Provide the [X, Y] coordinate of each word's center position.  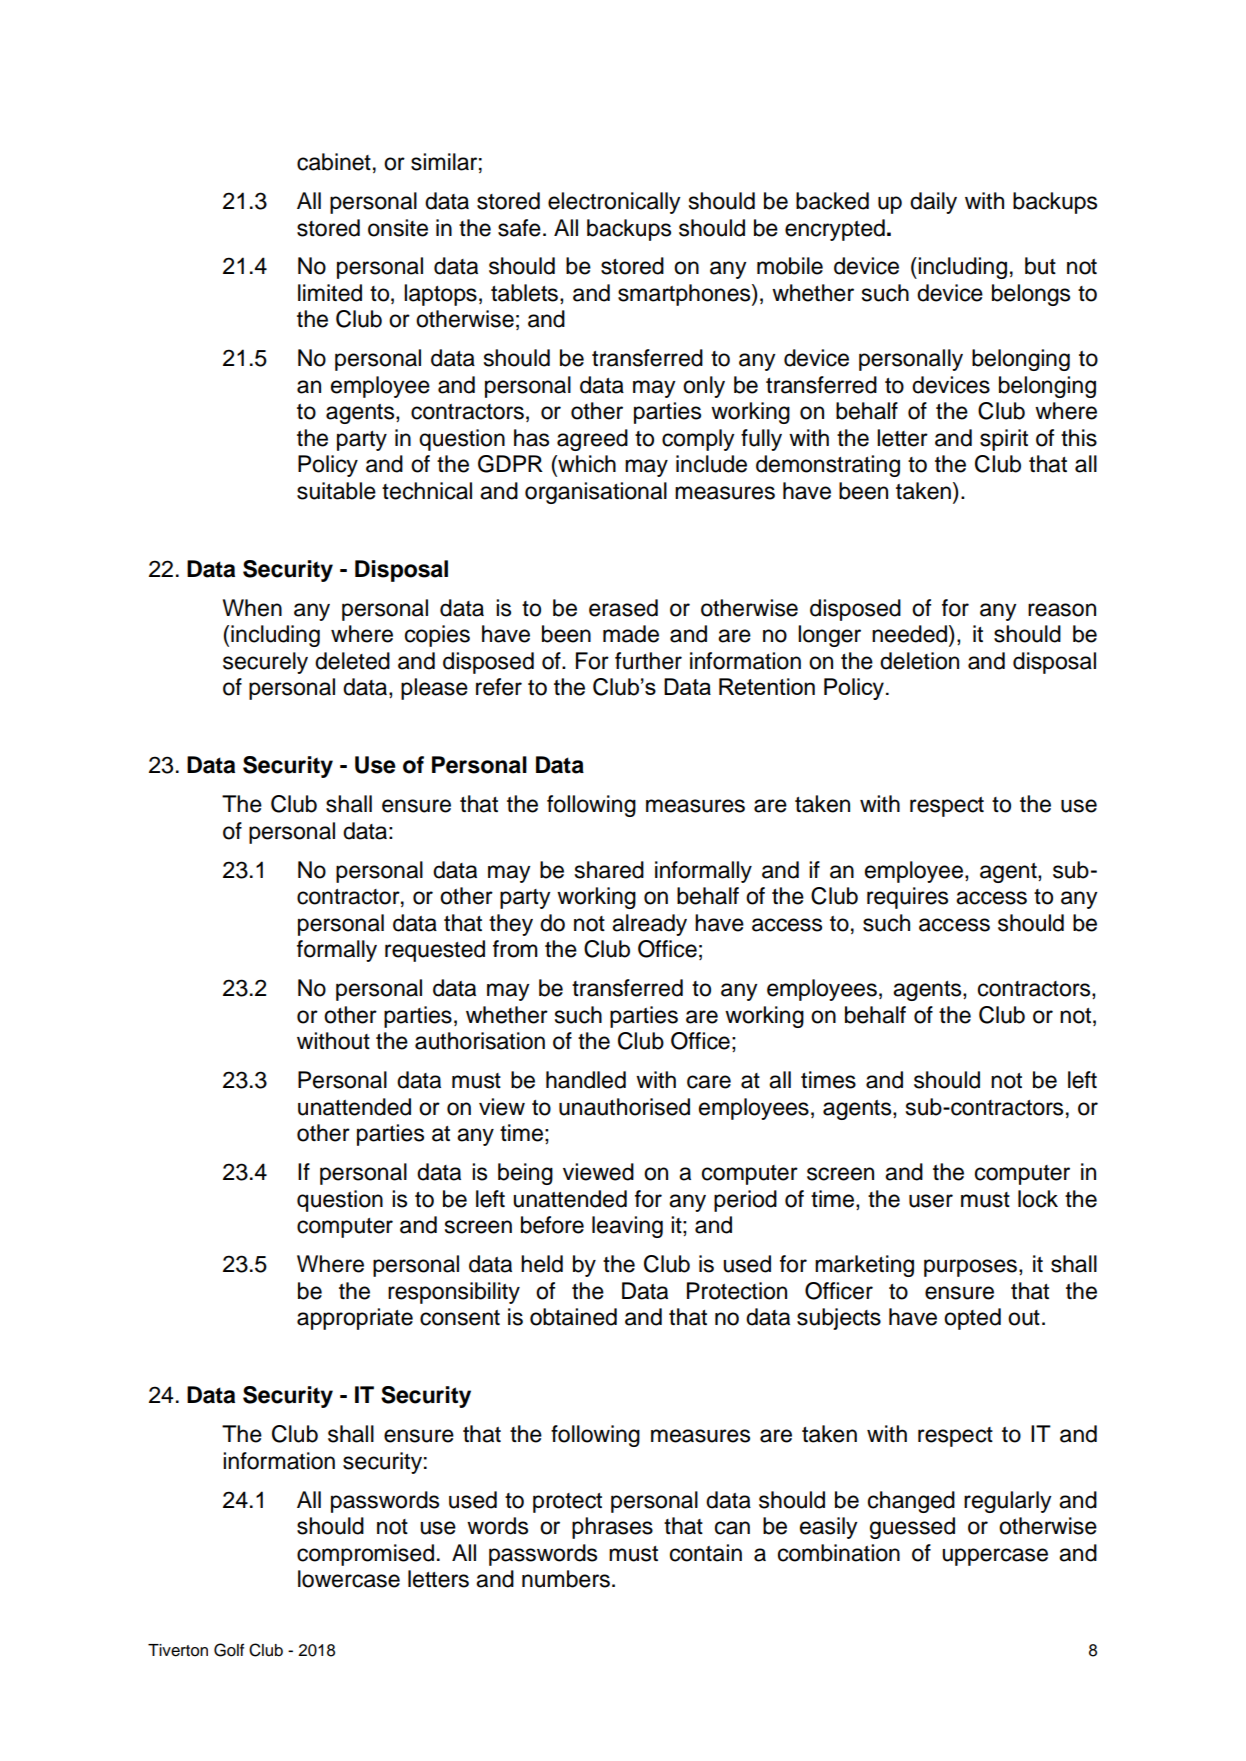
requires [907, 898]
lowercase [349, 1579]
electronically [614, 203]
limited [330, 293]
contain [706, 1553]
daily [933, 203]
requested [435, 951]
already [649, 925]
